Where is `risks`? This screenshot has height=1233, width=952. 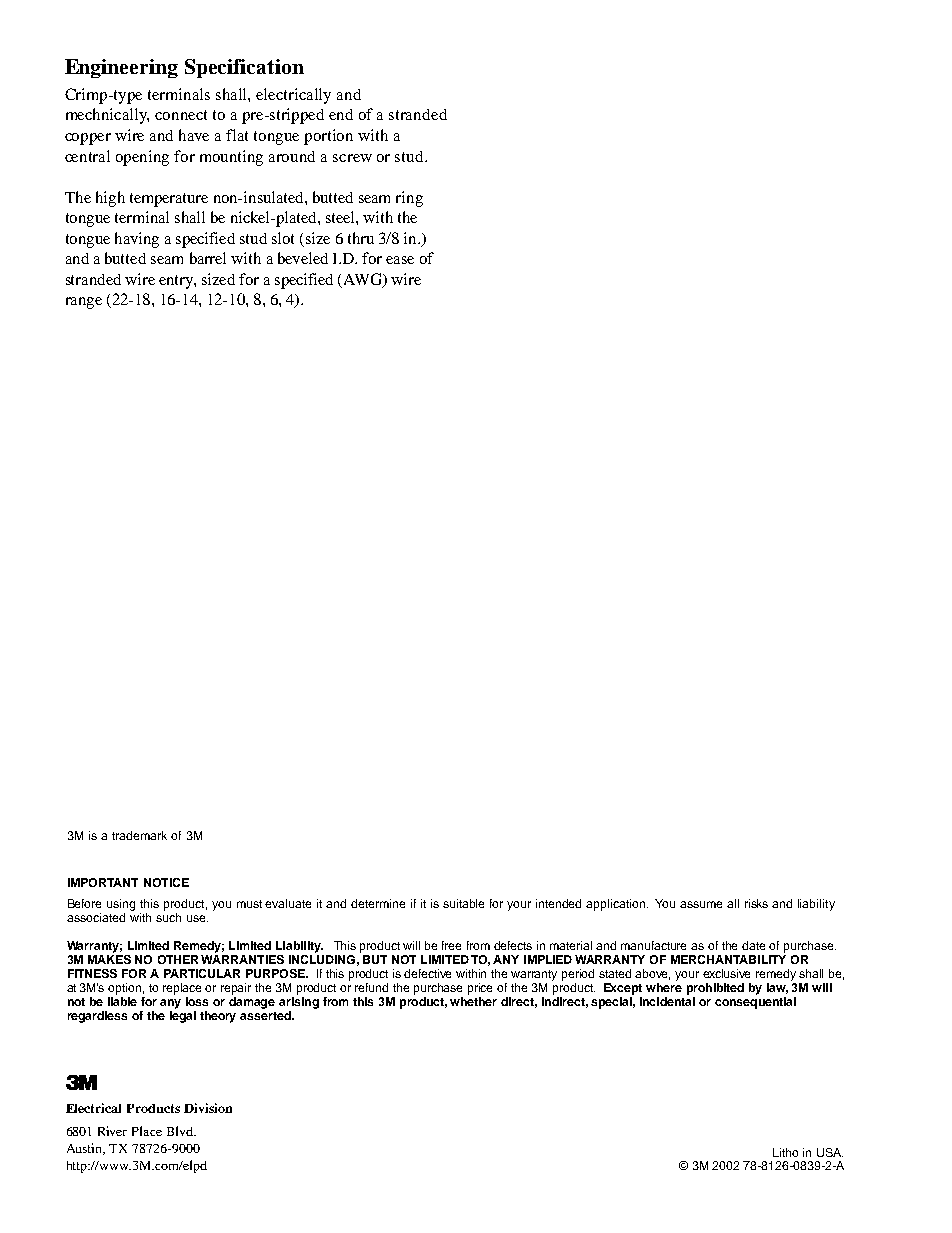 risks is located at coordinates (756, 903).
